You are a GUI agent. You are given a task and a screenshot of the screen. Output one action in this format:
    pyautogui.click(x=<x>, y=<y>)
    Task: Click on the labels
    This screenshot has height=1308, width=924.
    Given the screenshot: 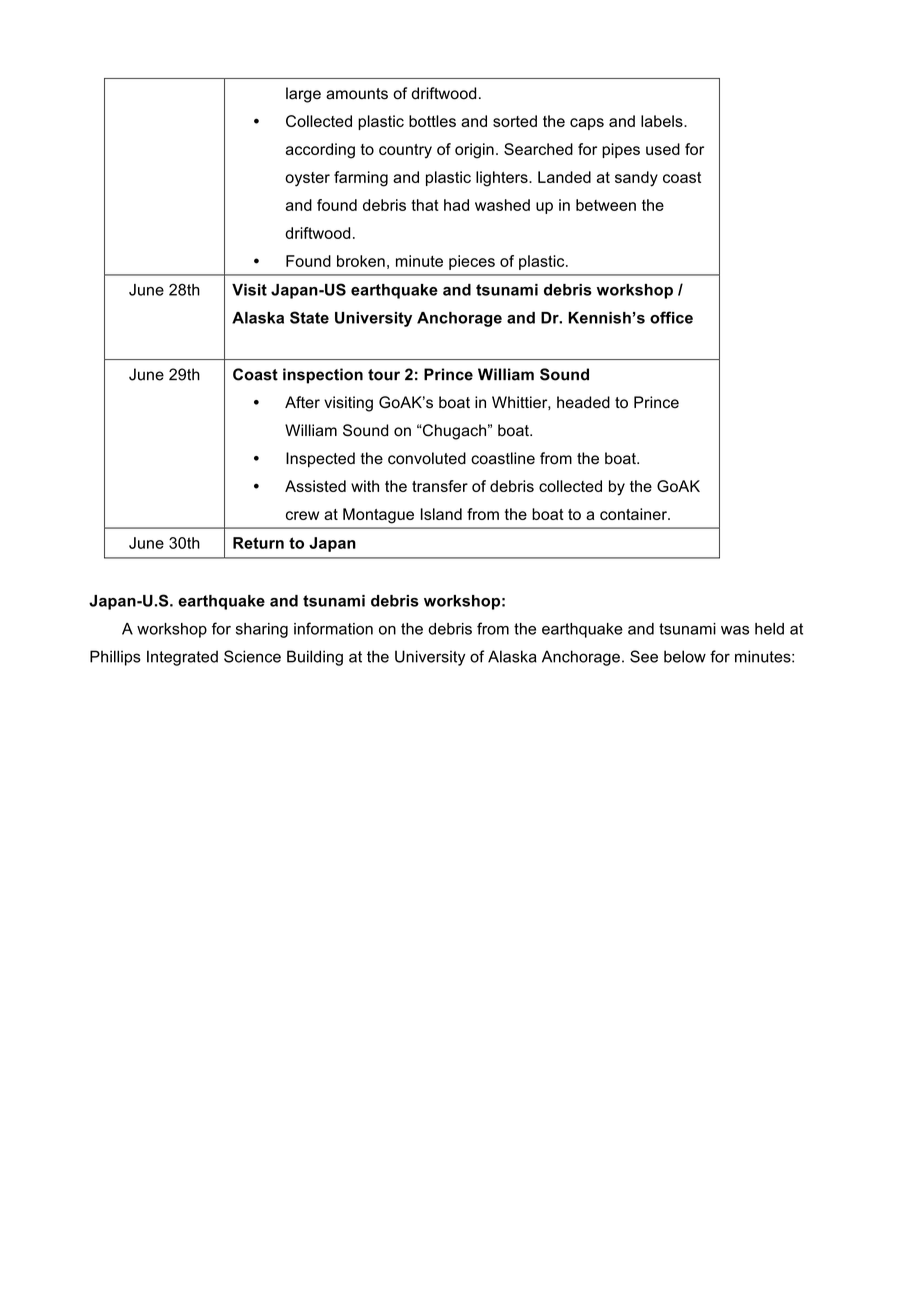 What is the action you would take?
    pyautogui.click(x=663, y=121)
